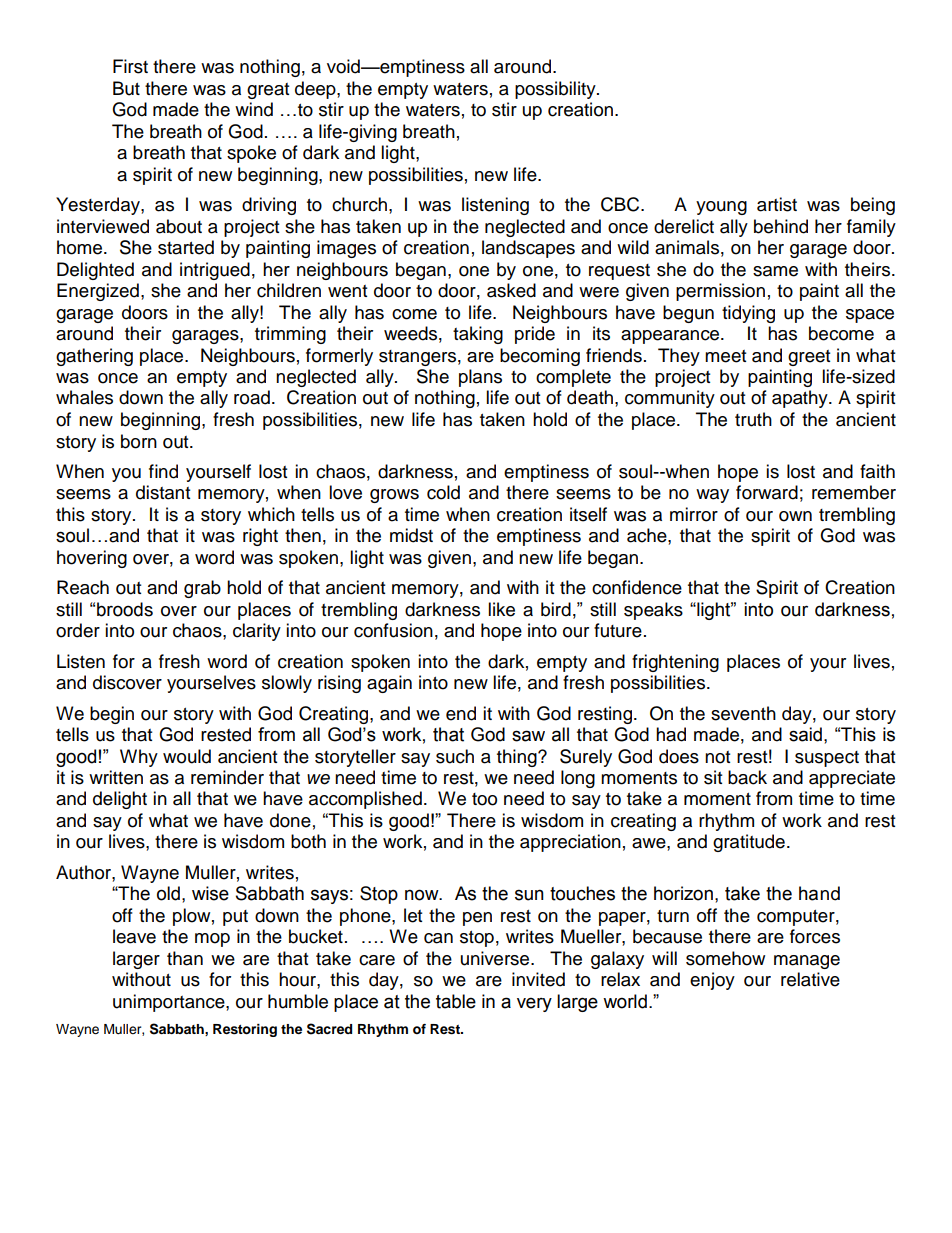  I want to click on would, so click(187, 756).
